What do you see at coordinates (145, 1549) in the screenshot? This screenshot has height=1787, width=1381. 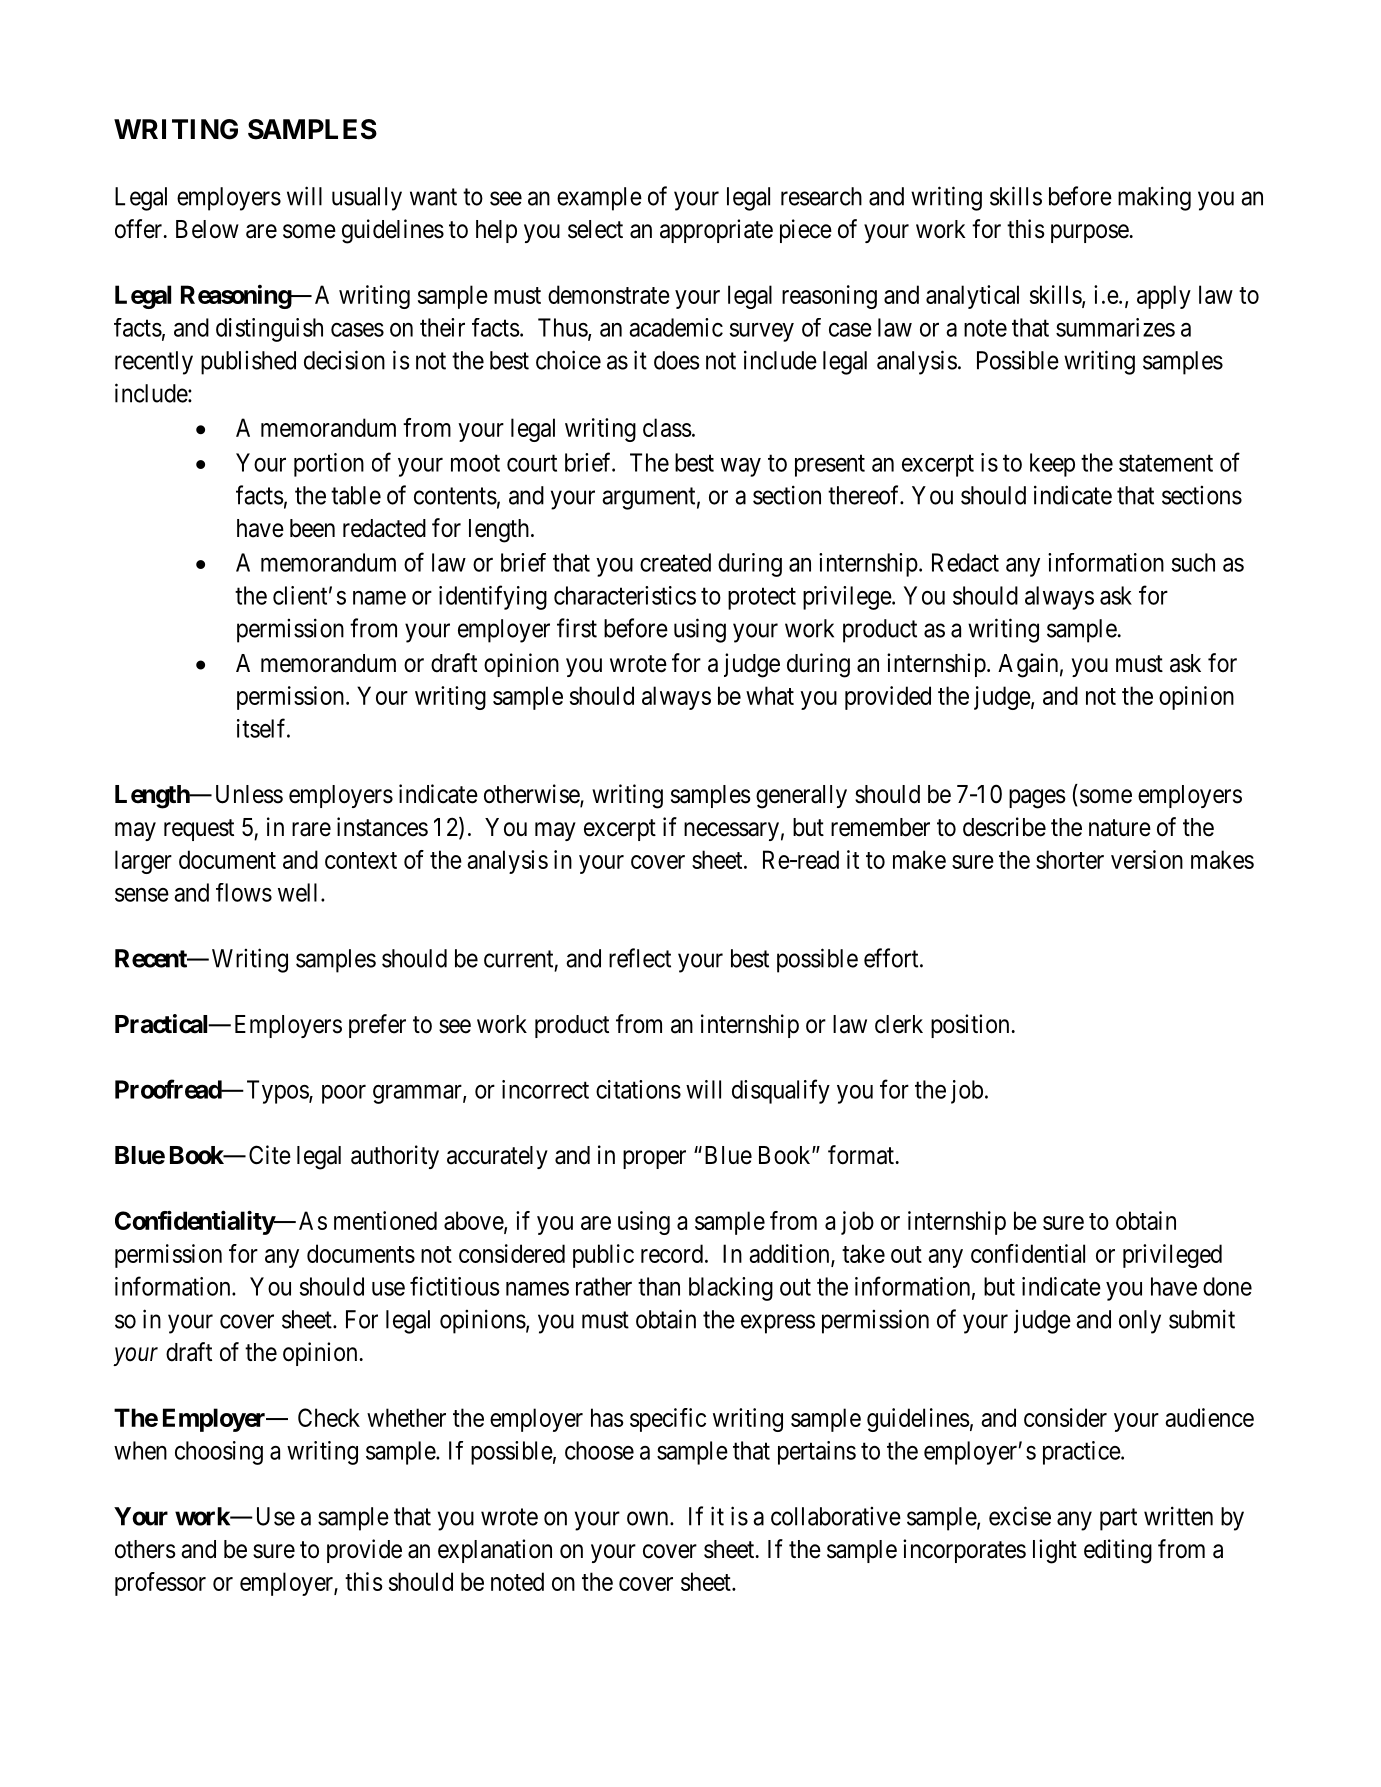 I see `others` at bounding box center [145, 1549].
